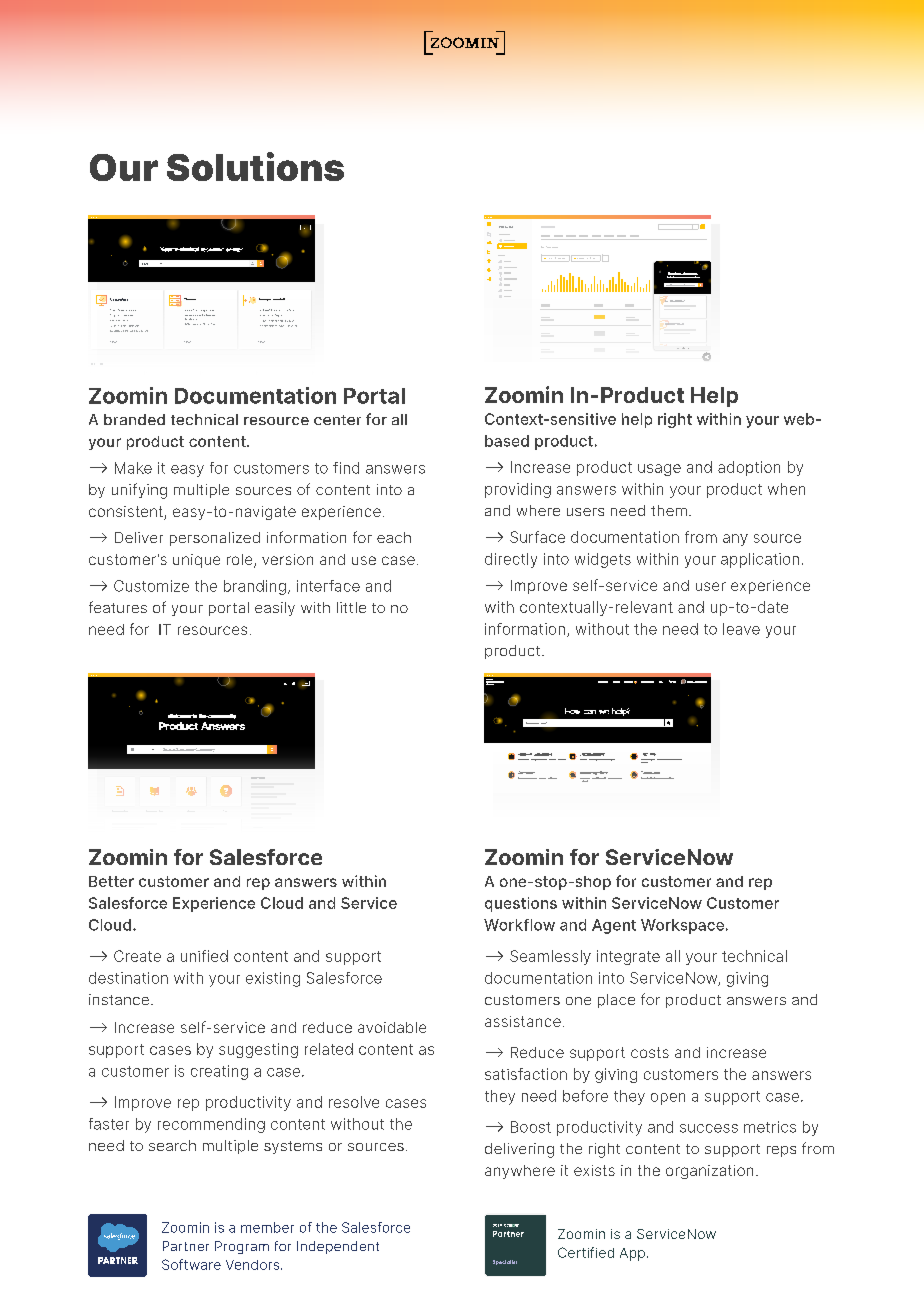  Describe the element at coordinates (337, 420) in the screenshot. I see `center` at that location.
